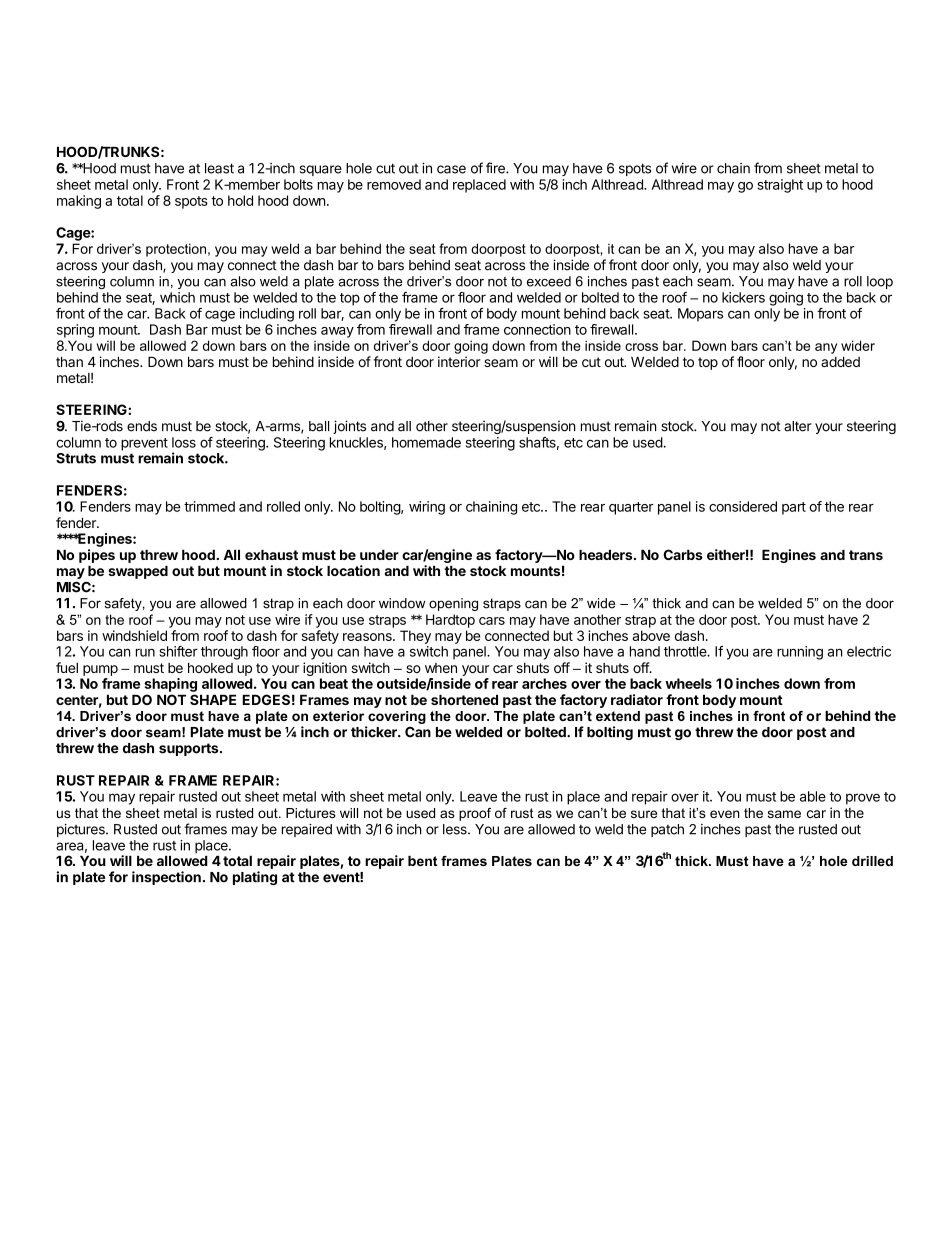 The width and height of the screenshot is (952, 1233). What do you see at coordinates (138, 572) in the screenshot?
I see `swapped` at bounding box center [138, 572].
